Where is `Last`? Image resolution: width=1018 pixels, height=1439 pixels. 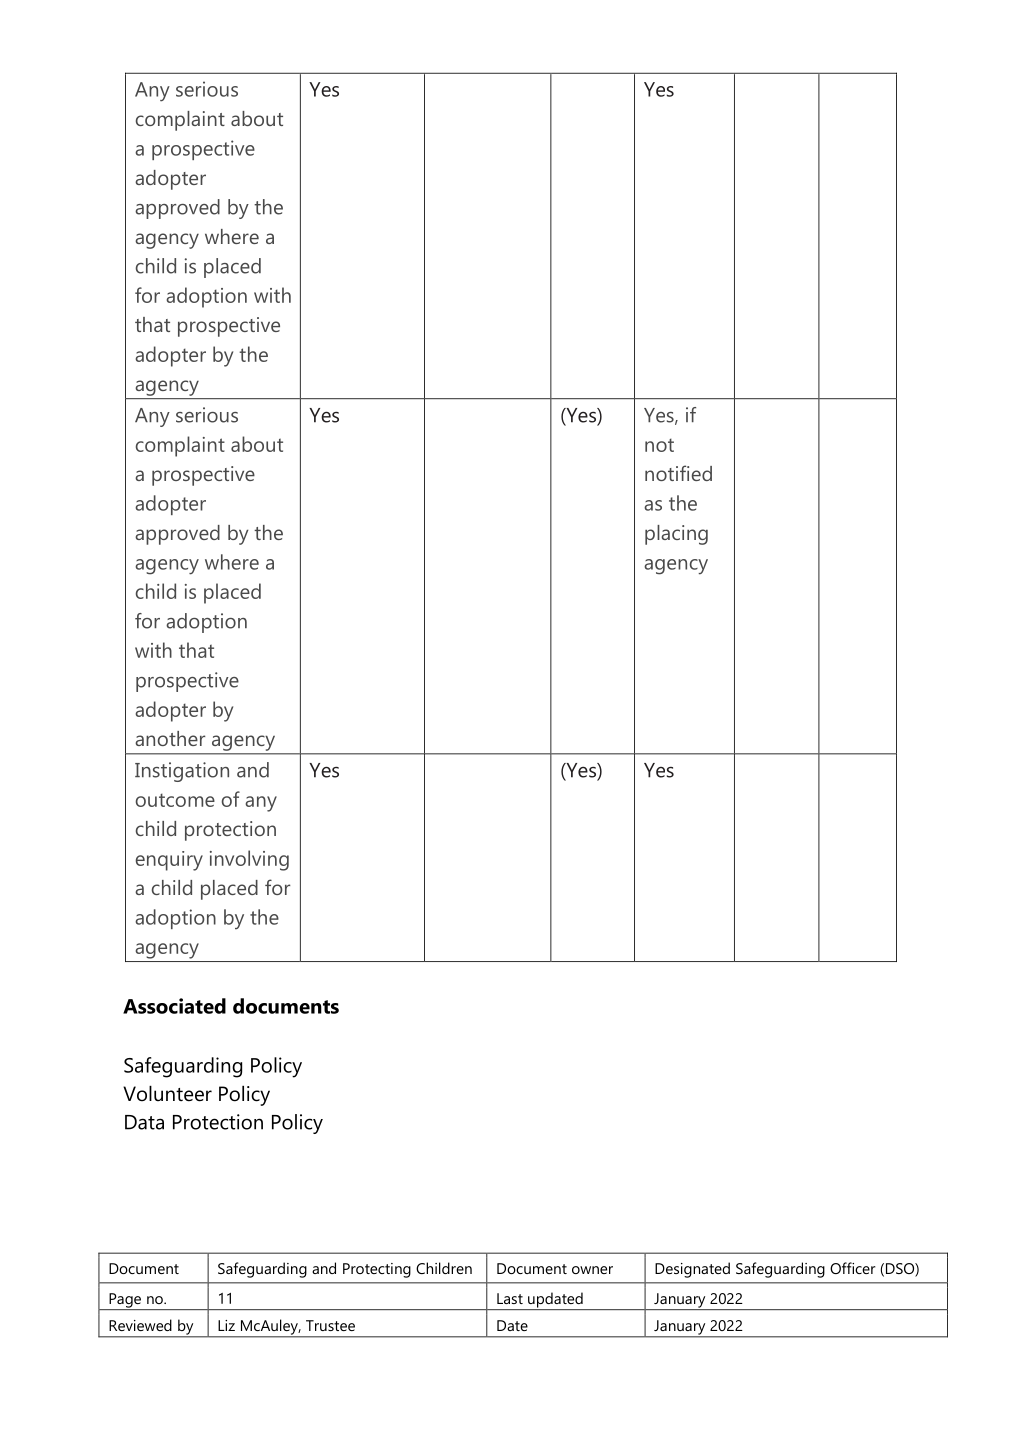
Last is located at coordinates (510, 1298).
